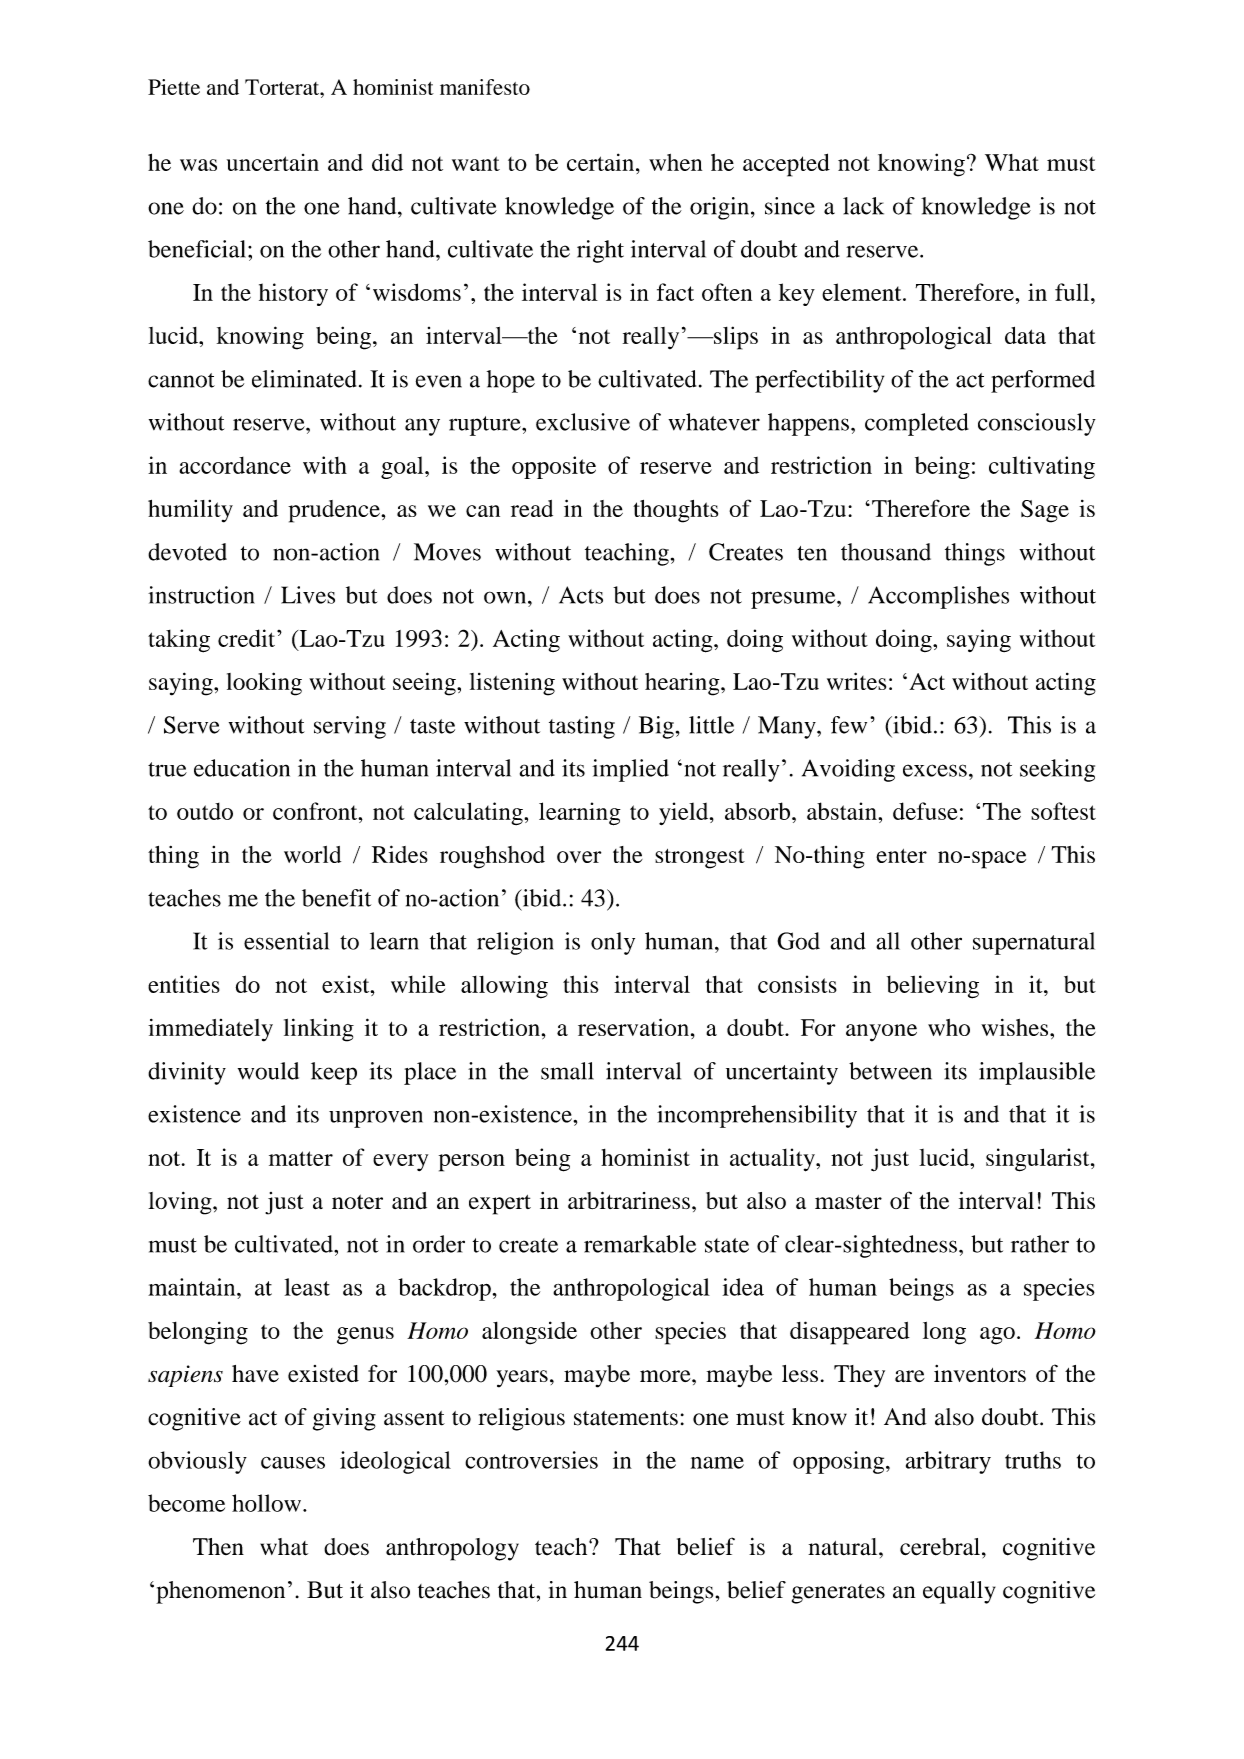  I want to click on was, so click(198, 165).
